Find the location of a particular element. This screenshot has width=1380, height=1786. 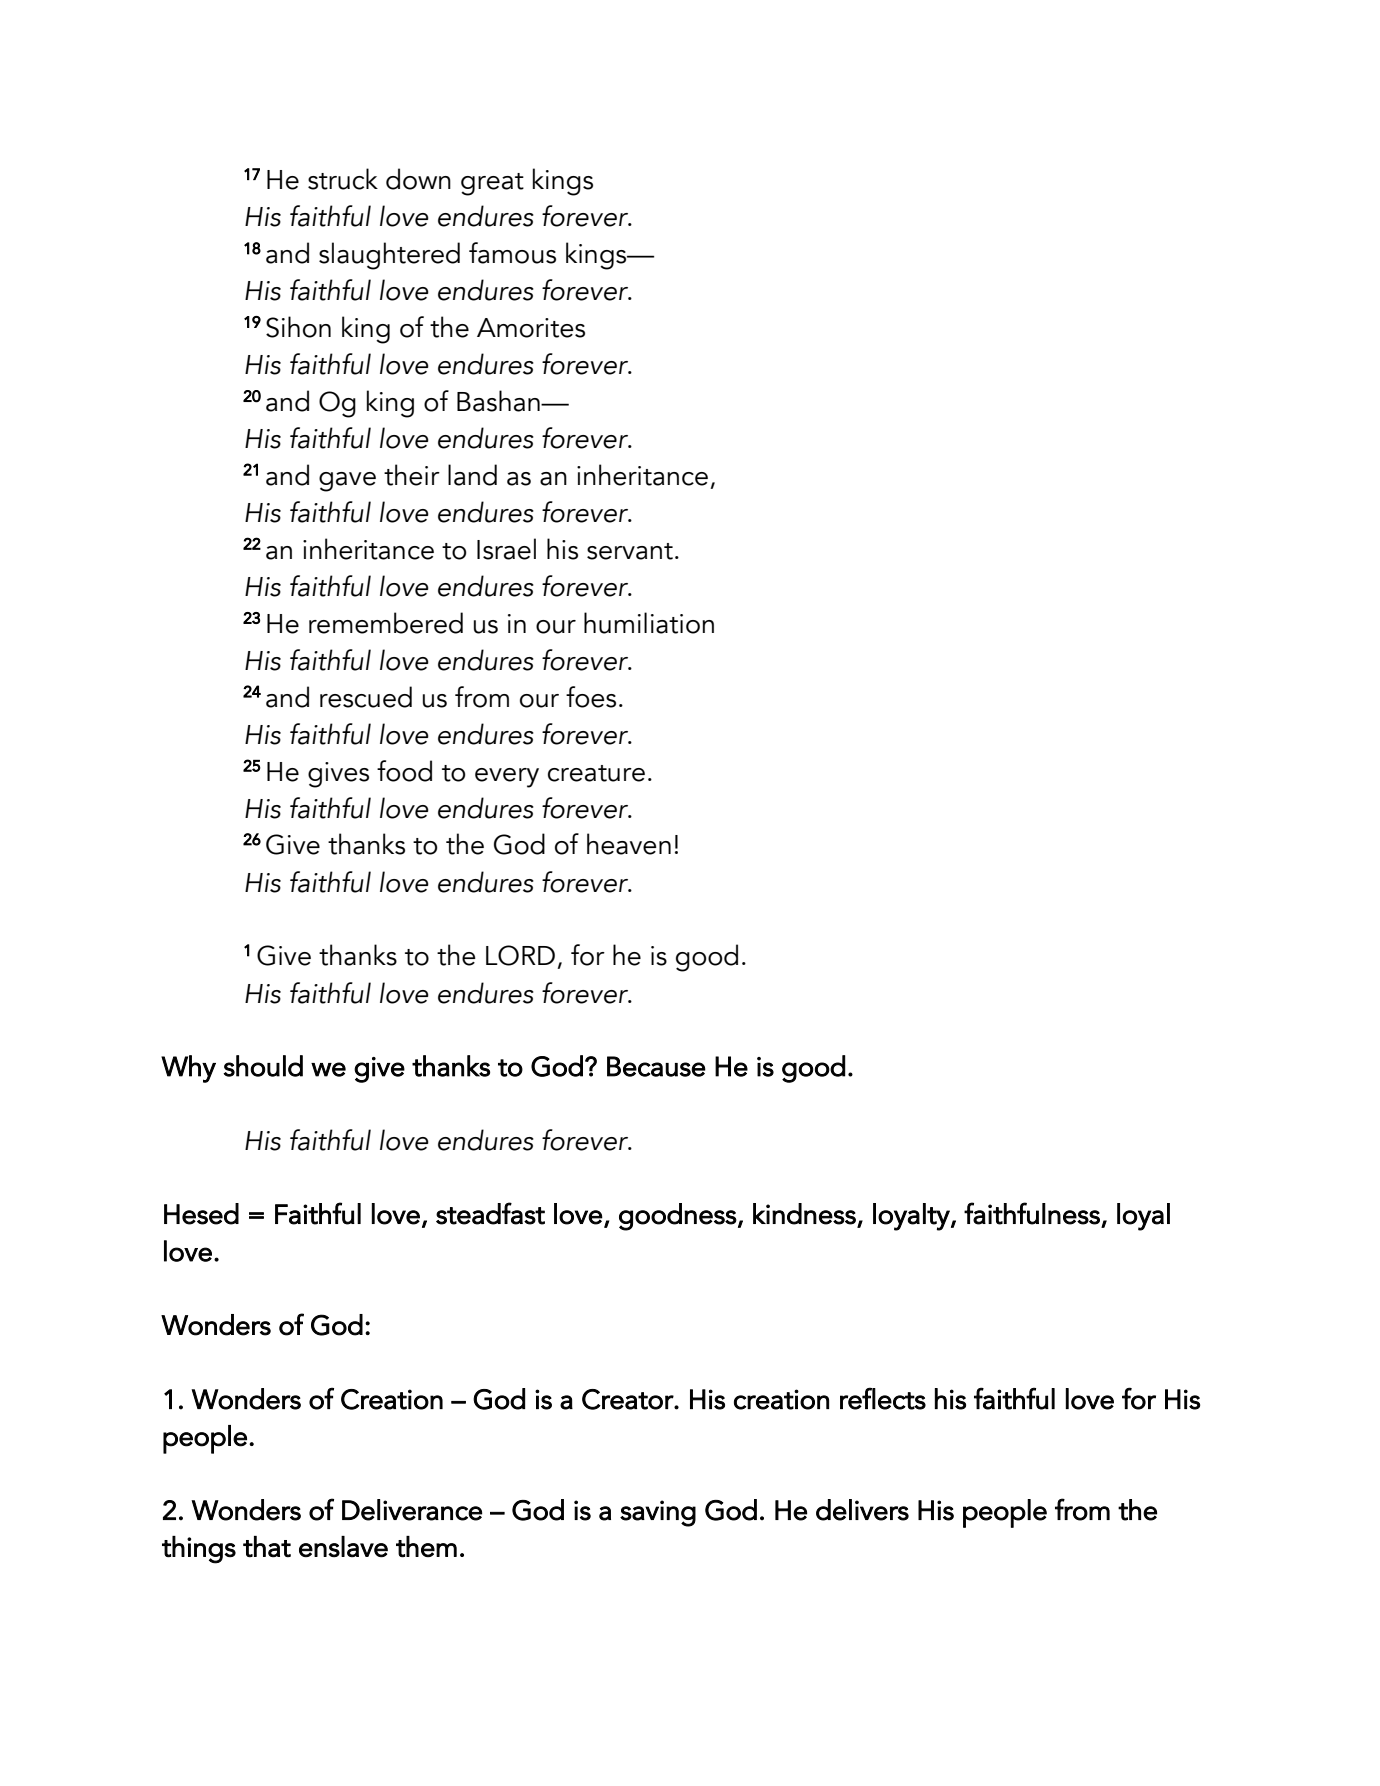

struck is located at coordinates (343, 179).
